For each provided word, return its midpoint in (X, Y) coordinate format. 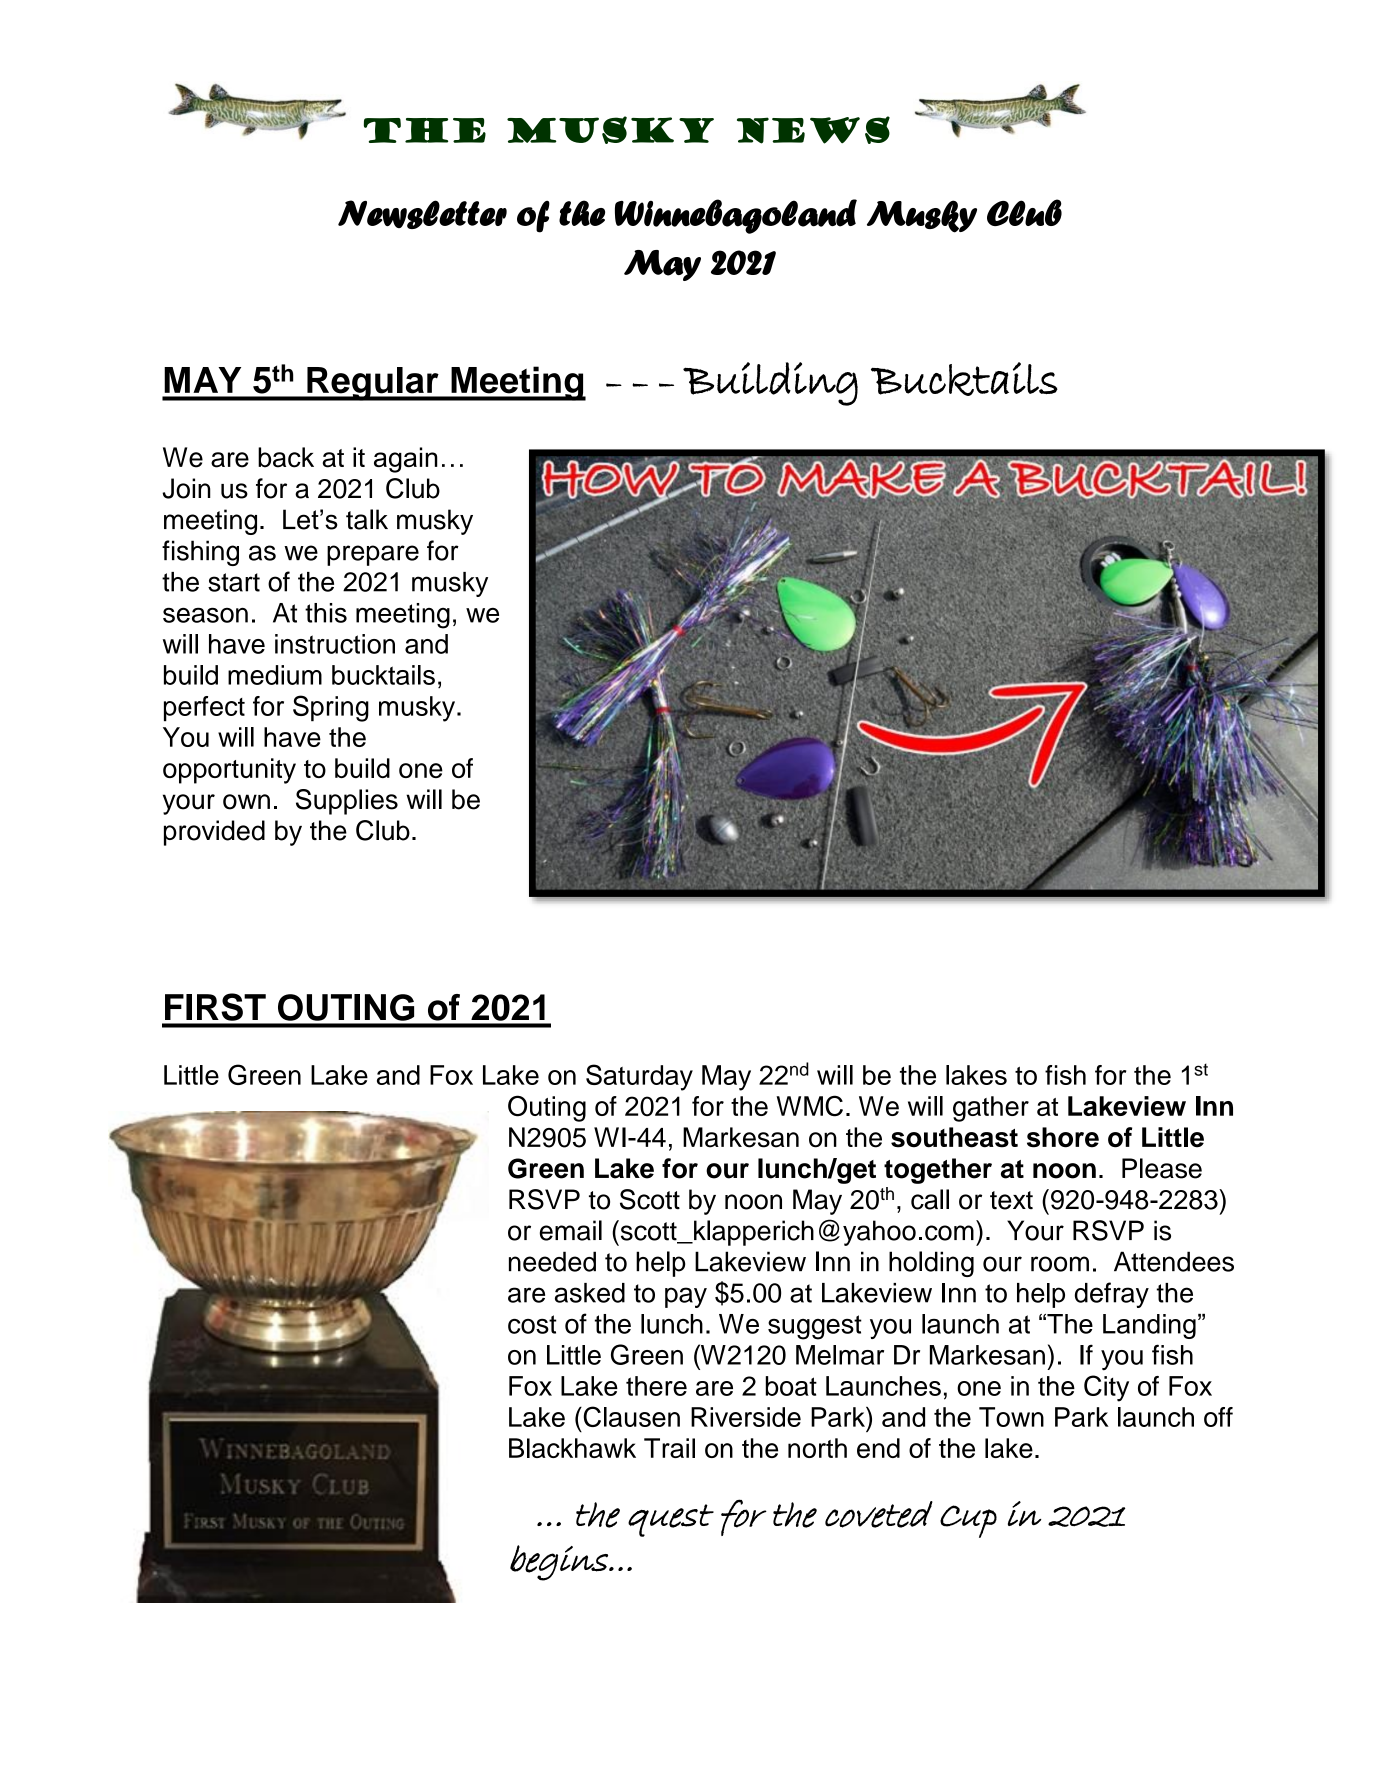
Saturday (639, 1077)
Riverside (746, 1417)
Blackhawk (572, 1448)
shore (1063, 1137)
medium (275, 675)
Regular (373, 384)
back (286, 457)
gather (991, 1109)
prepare (373, 555)
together (938, 1171)
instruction (335, 644)
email (571, 1230)
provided (214, 833)
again (406, 460)
